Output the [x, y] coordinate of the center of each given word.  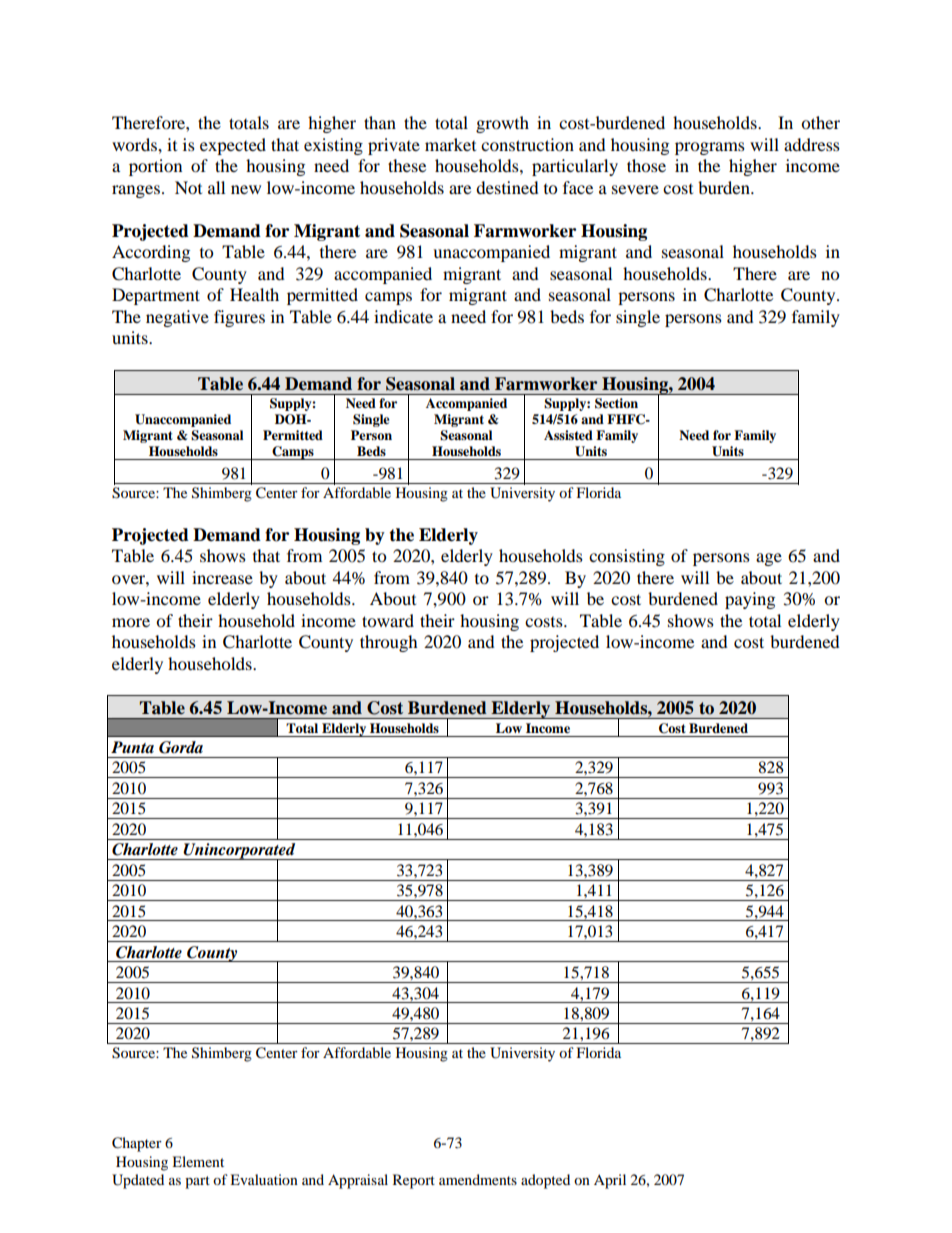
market [450, 144]
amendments [478, 1179]
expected [233, 146]
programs [710, 148]
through [389, 643]
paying [750, 600]
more [131, 622]
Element [198, 1161]
